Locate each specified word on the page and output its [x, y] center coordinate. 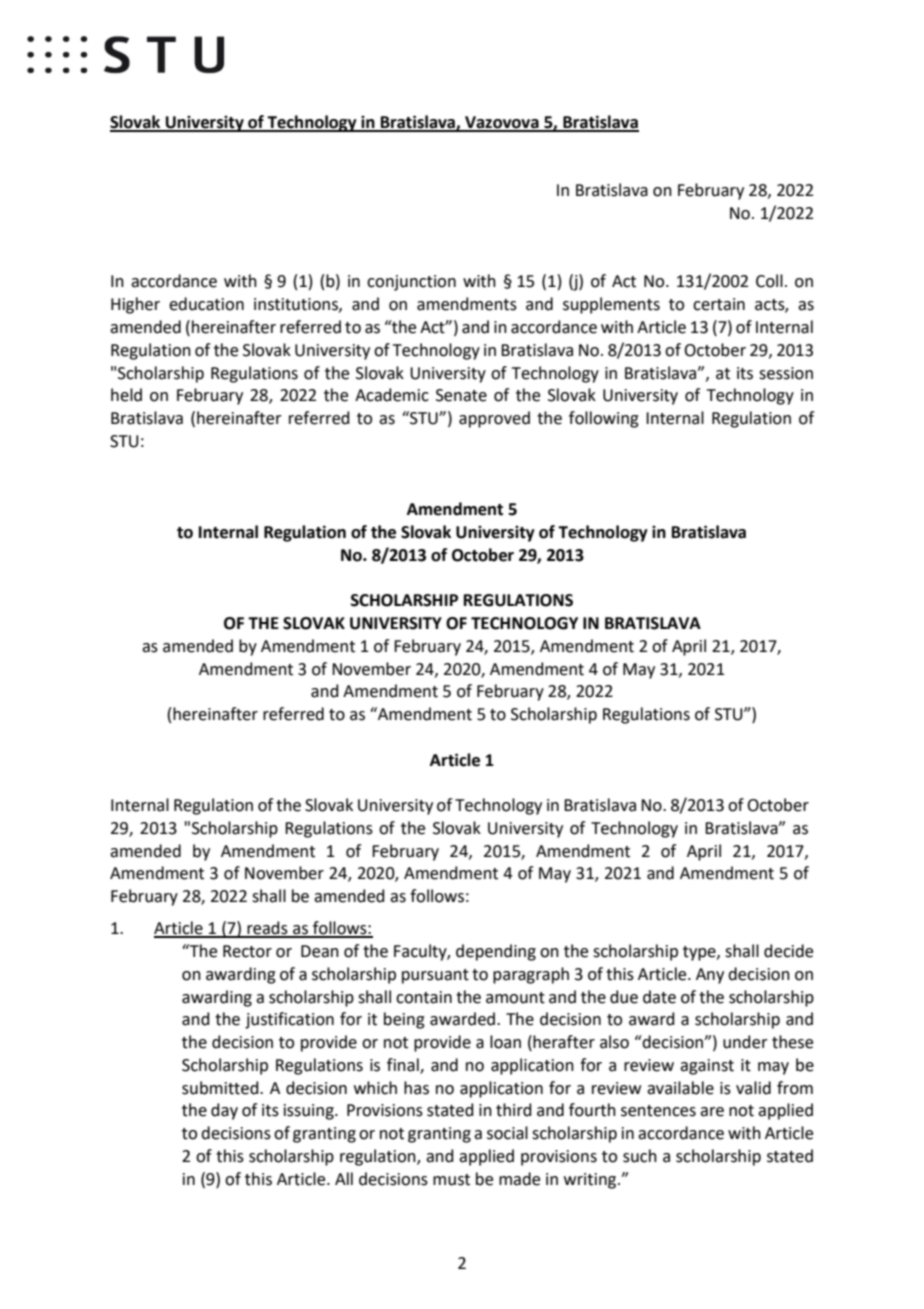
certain [719, 304]
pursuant [435, 976]
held [126, 395]
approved [494, 419]
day [224, 1111]
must [451, 1180]
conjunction [411, 283]
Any [710, 976]
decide [788, 951]
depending [496, 952]
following [604, 419]
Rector [247, 951]
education [206, 304]
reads [267, 929]
